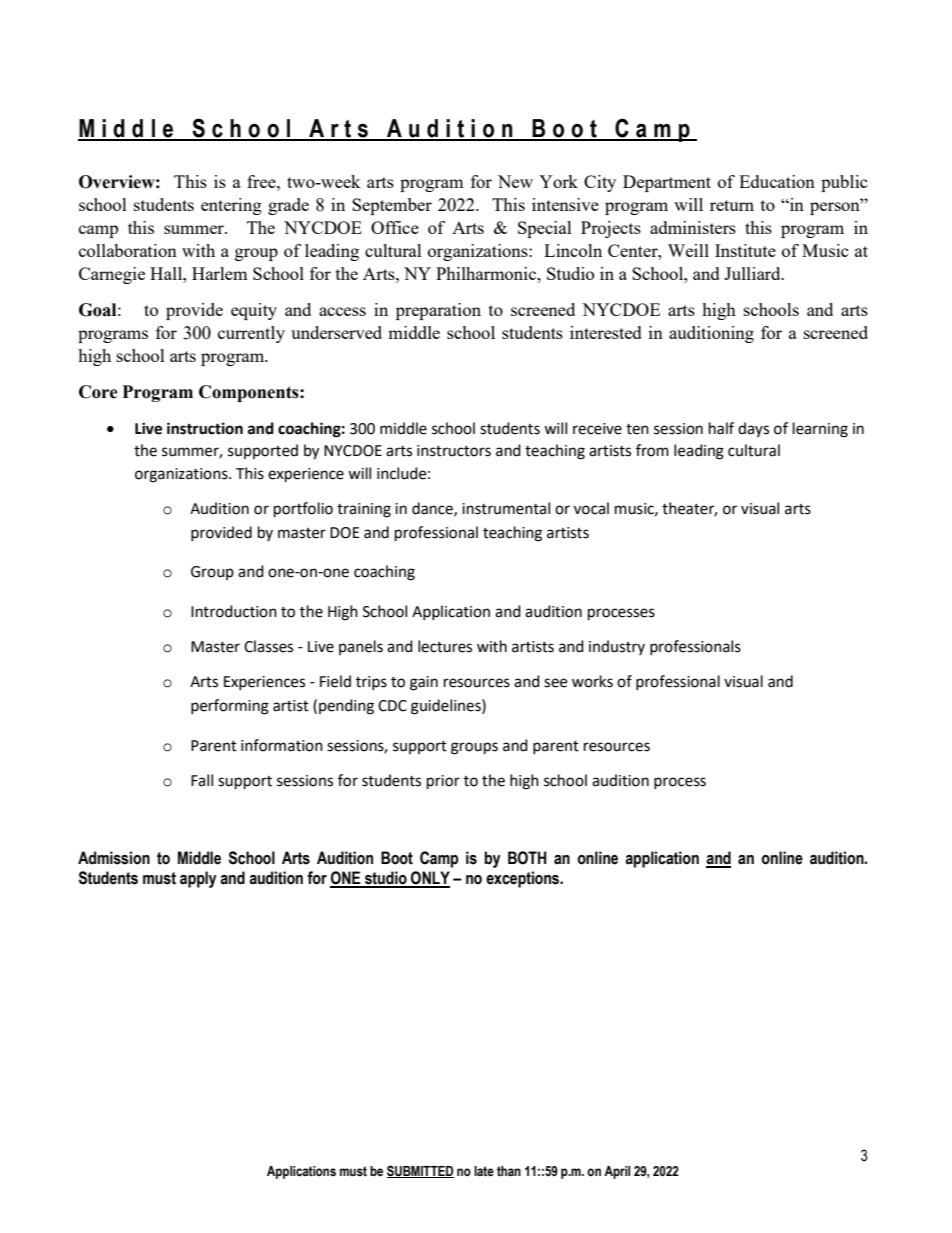 This screenshot has width=952, height=1233. What do you see at coordinates (420, 1171) in the screenshot?
I see `SUBMITTED` at bounding box center [420, 1171].
